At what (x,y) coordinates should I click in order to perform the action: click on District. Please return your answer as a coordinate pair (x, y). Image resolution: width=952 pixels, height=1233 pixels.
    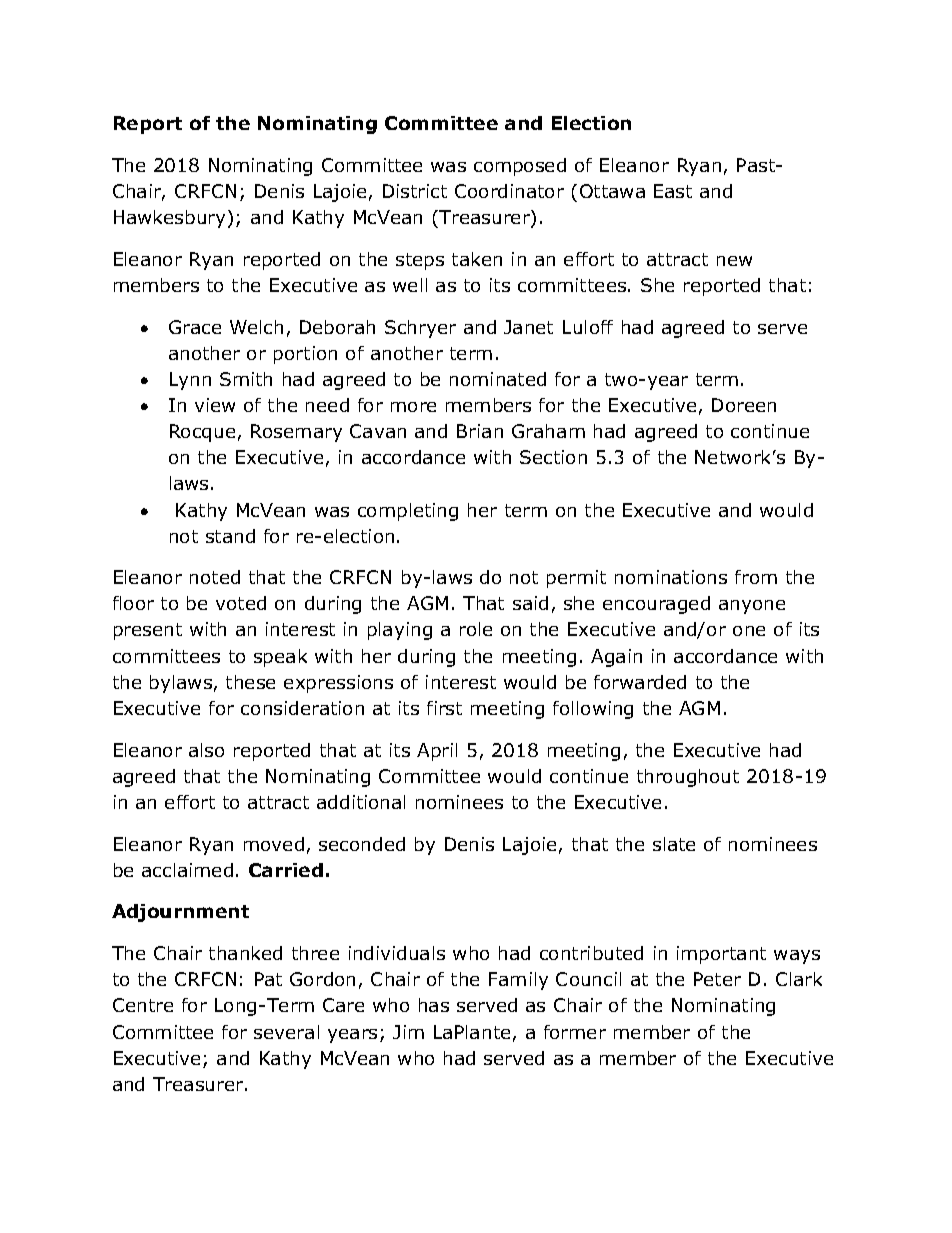
    Looking at the image, I should click on (415, 191).
